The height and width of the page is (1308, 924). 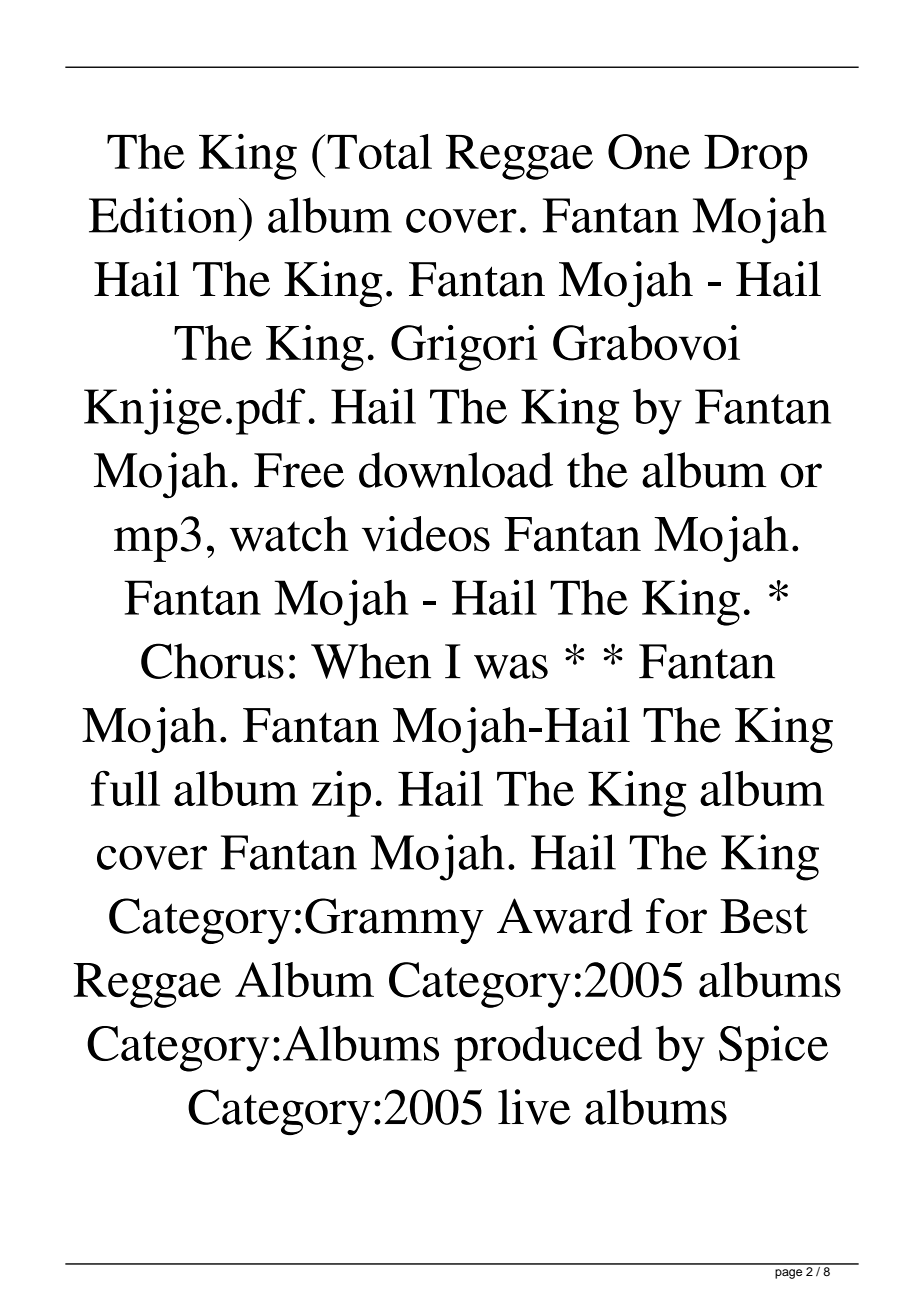 I want to click on Best, so click(x=764, y=916).
